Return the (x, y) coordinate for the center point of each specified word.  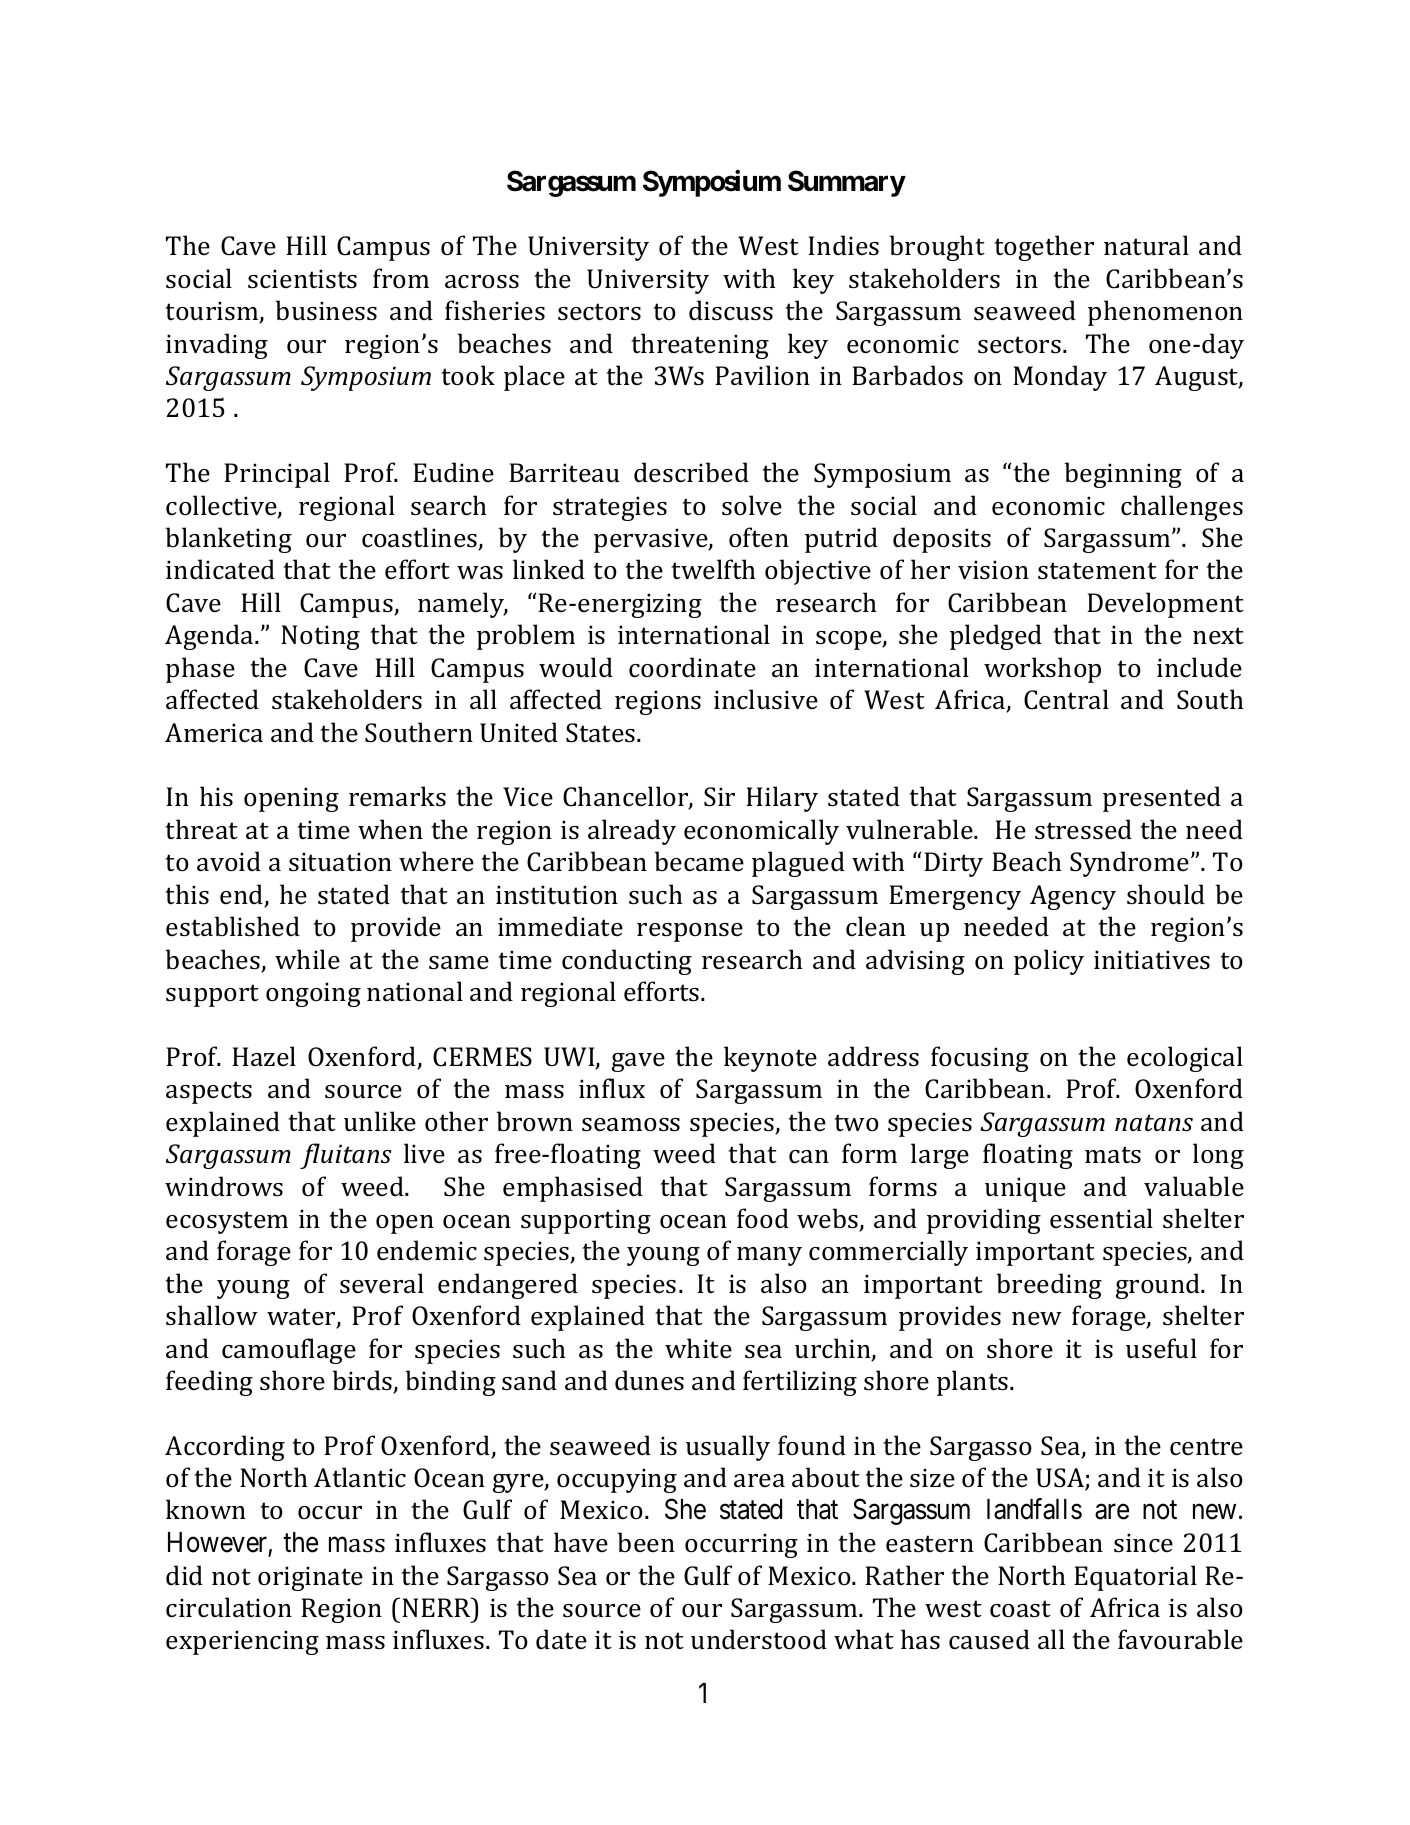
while (307, 959)
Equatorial (1135, 1578)
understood (759, 1639)
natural (1146, 245)
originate (310, 1578)
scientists (302, 279)
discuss (731, 310)
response (690, 932)
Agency (1073, 897)
